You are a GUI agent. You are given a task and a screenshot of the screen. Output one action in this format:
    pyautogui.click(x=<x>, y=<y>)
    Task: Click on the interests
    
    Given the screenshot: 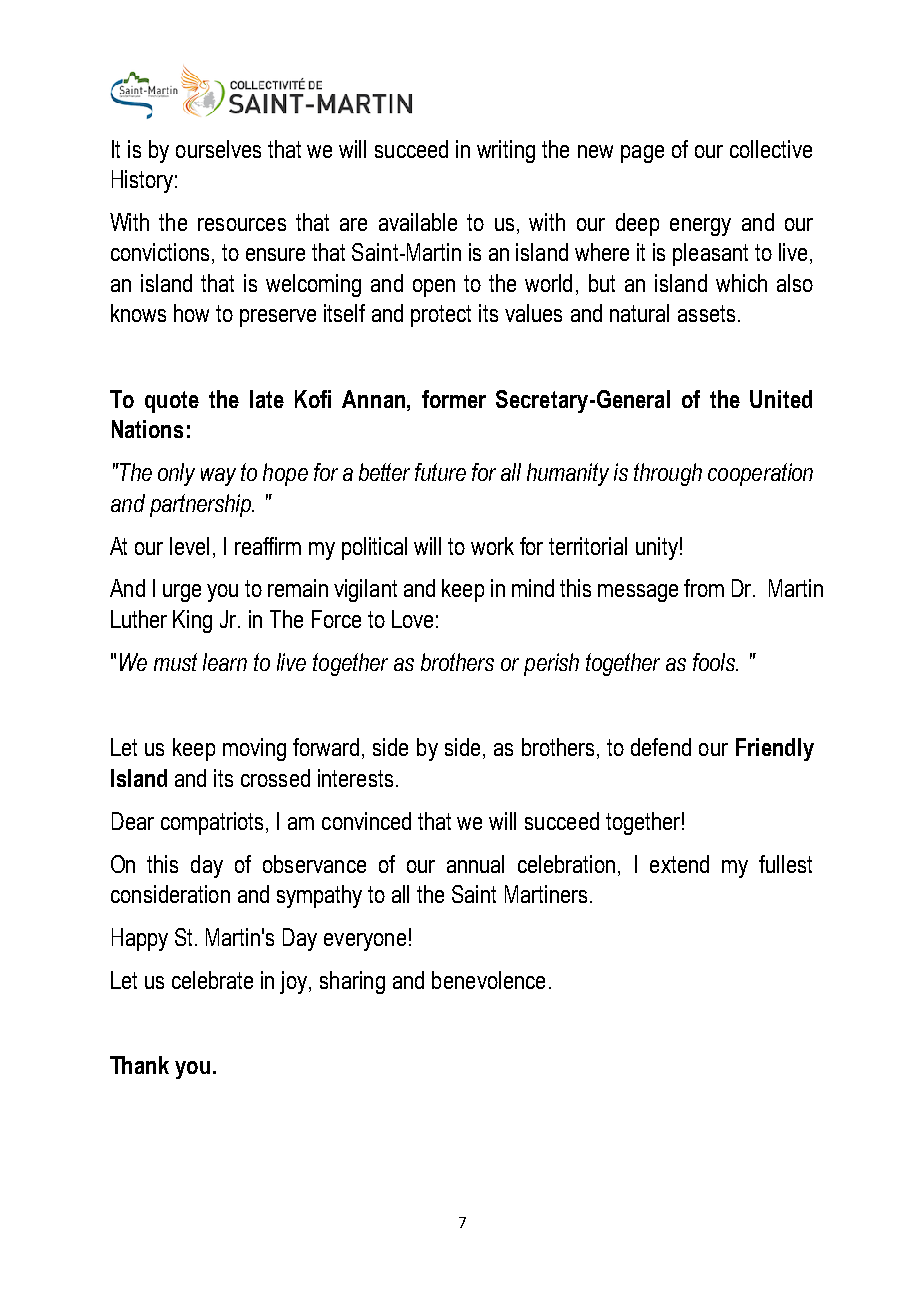 What is the action you would take?
    pyautogui.click(x=355, y=778)
